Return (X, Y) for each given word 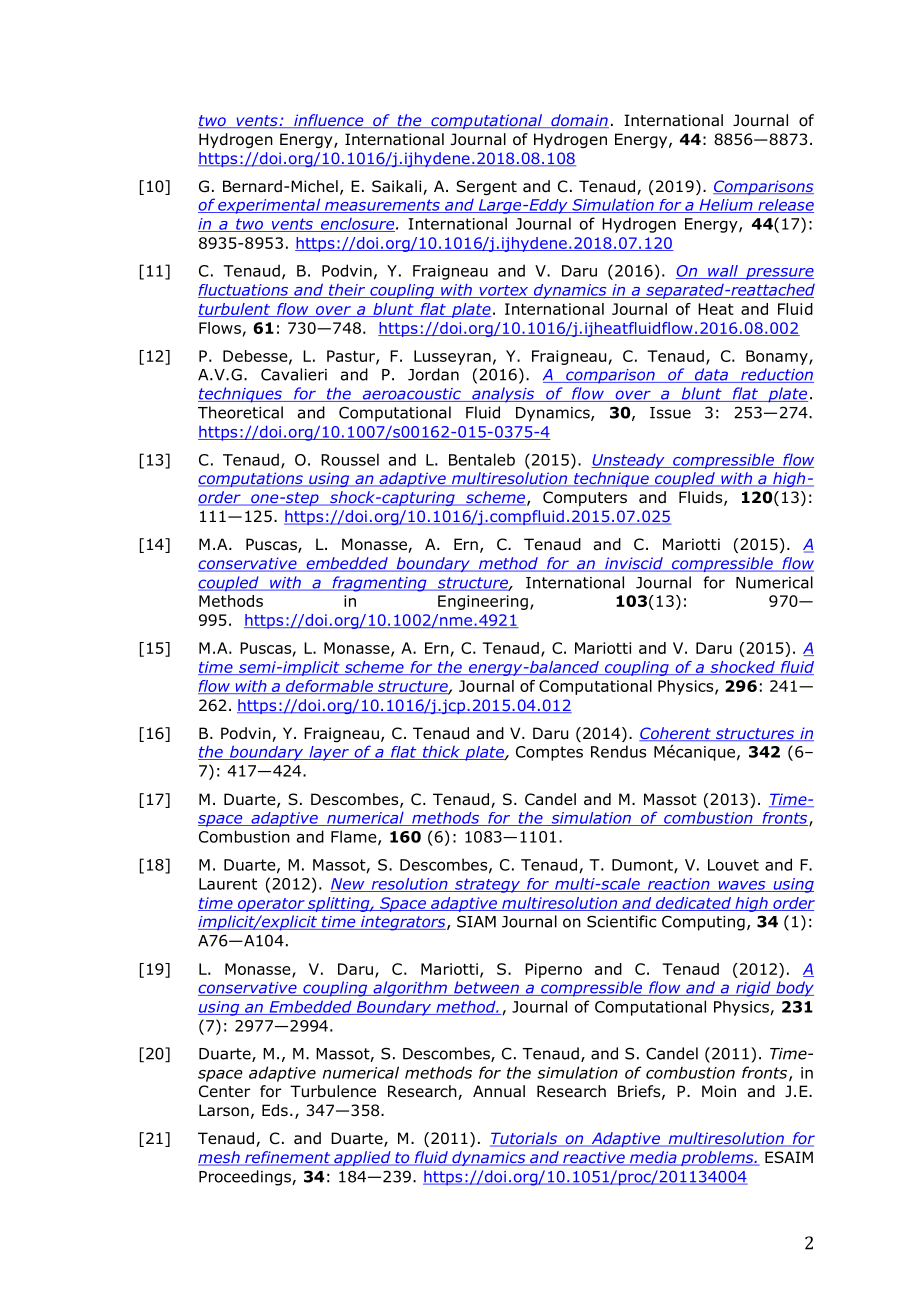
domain (579, 121)
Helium (726, 206)
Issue (670, 413)
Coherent (676, 734)
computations (251, 479)
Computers (585, 498)
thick (441, 753)
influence (329, 121)
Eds (275, 1110)
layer (329, 753)
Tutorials (524, 1139)
